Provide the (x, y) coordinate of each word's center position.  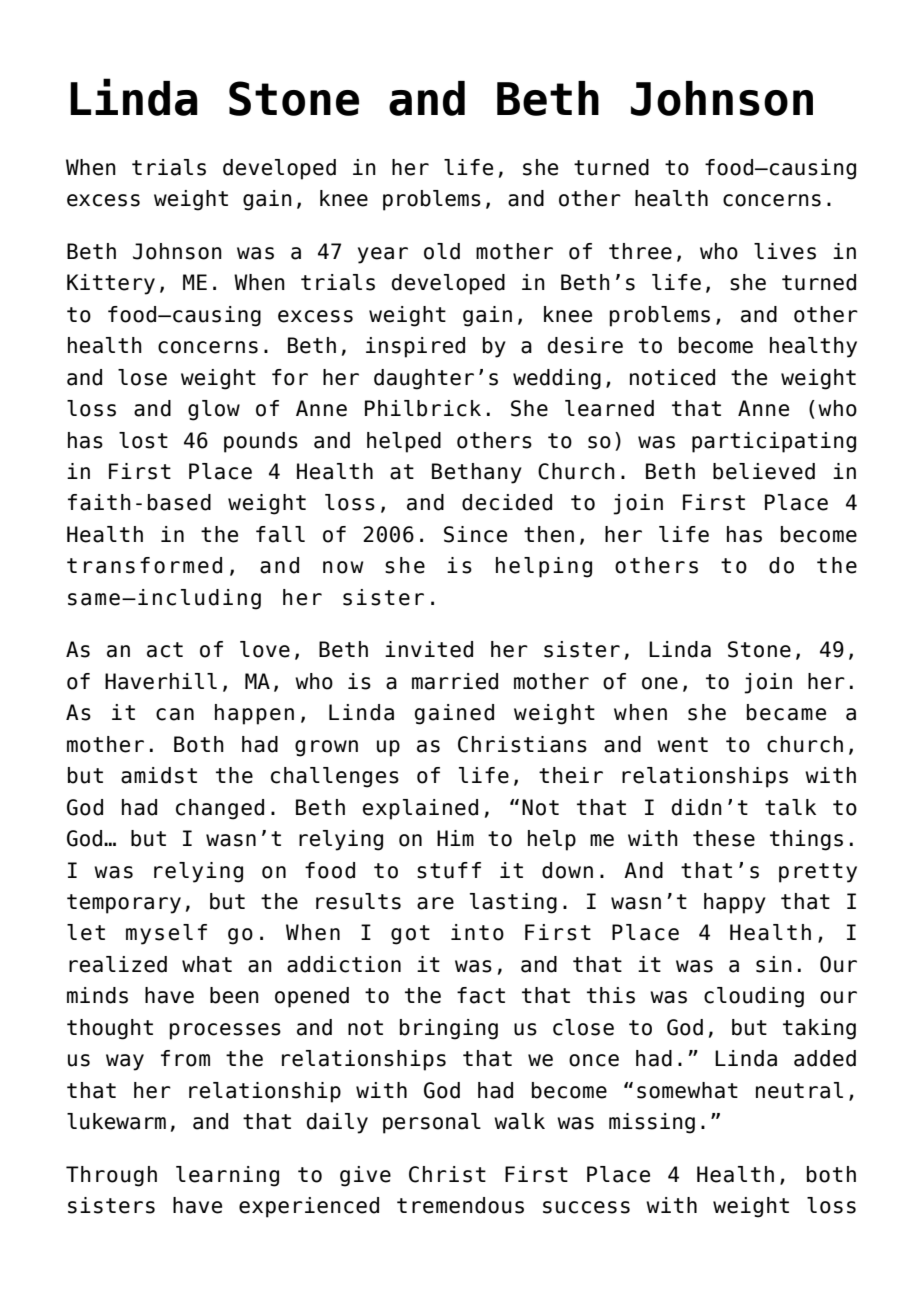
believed (764, 471)
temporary (124, 904)
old (442, 251)
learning (227, 1176)
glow (214, 410)
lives (785, 251)
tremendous (460, 1205)
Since (475, 534)
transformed (144, 565)
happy (735, 903)
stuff (449, 870)
